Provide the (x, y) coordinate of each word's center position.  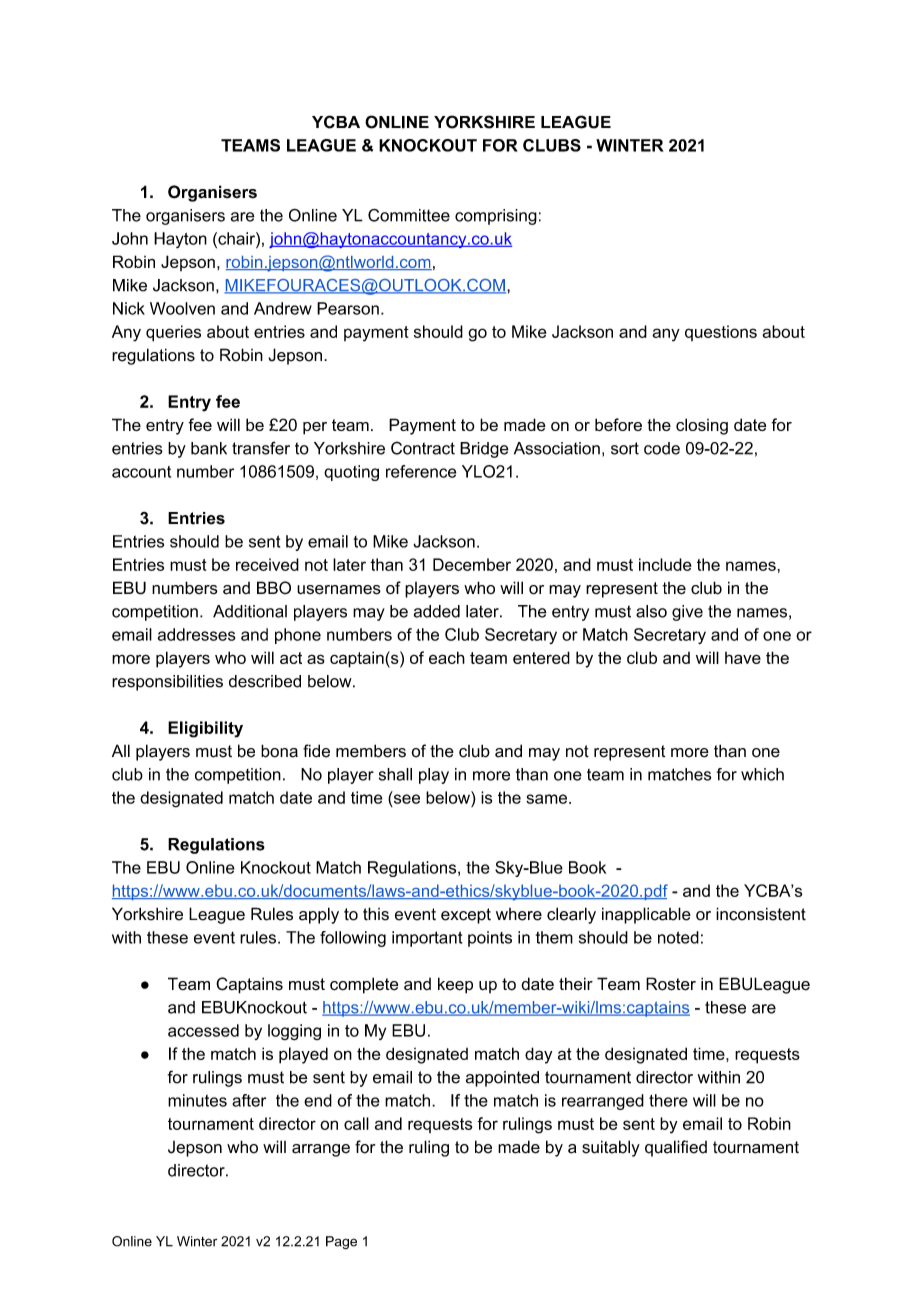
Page (341, 1243)
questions (721, 333)
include (665, 564)
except (466, 916)
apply (319, 915)
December (472, 564)
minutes (197, 1100)
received (267, 564)
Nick (129, 308)
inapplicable (646, 915)
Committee (409, 215)
